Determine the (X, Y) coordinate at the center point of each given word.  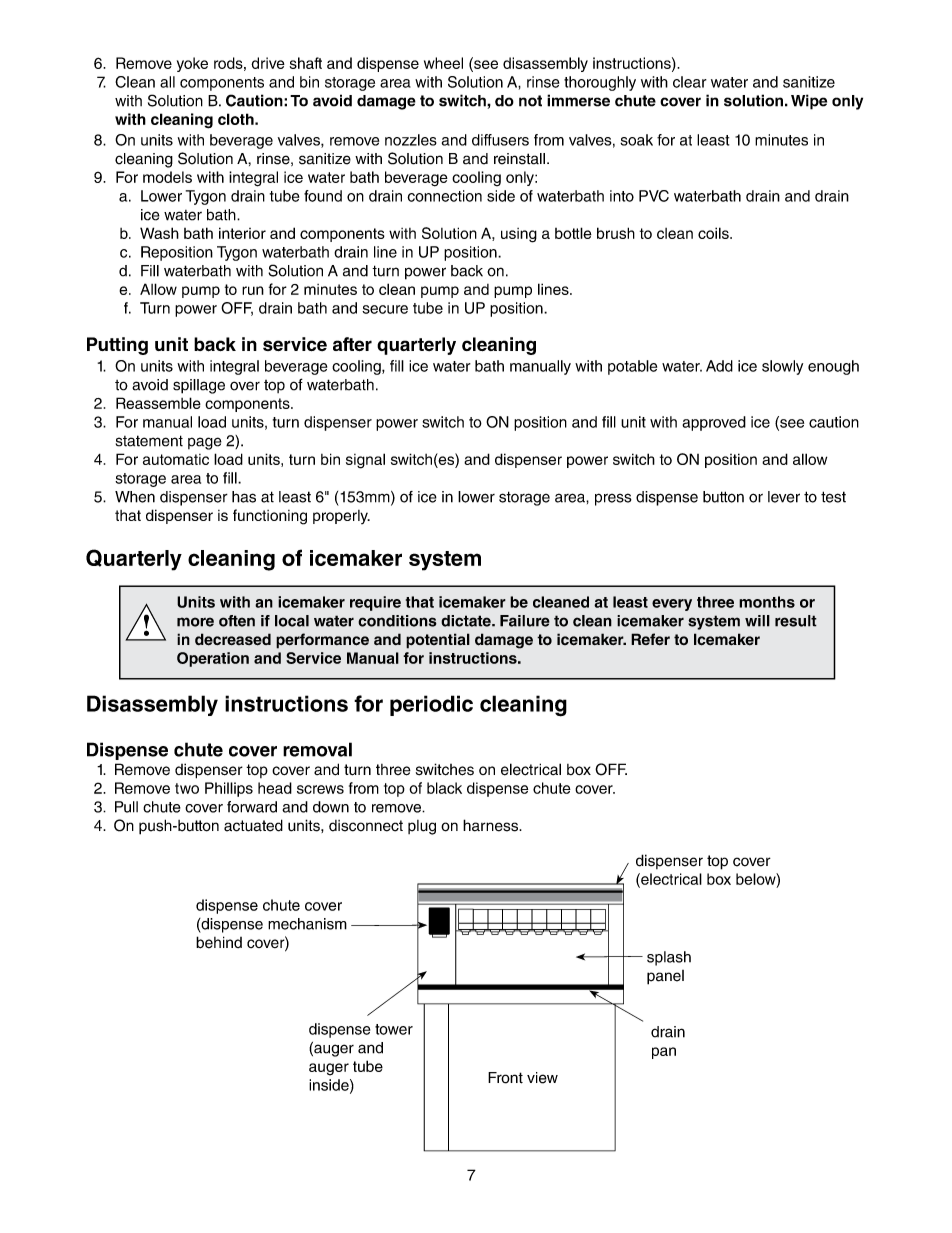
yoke (192, 64)
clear (690, 82)
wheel (443, 63)
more (195, 622)
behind (219, 942)
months (767, 602)
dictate (467, 621)
